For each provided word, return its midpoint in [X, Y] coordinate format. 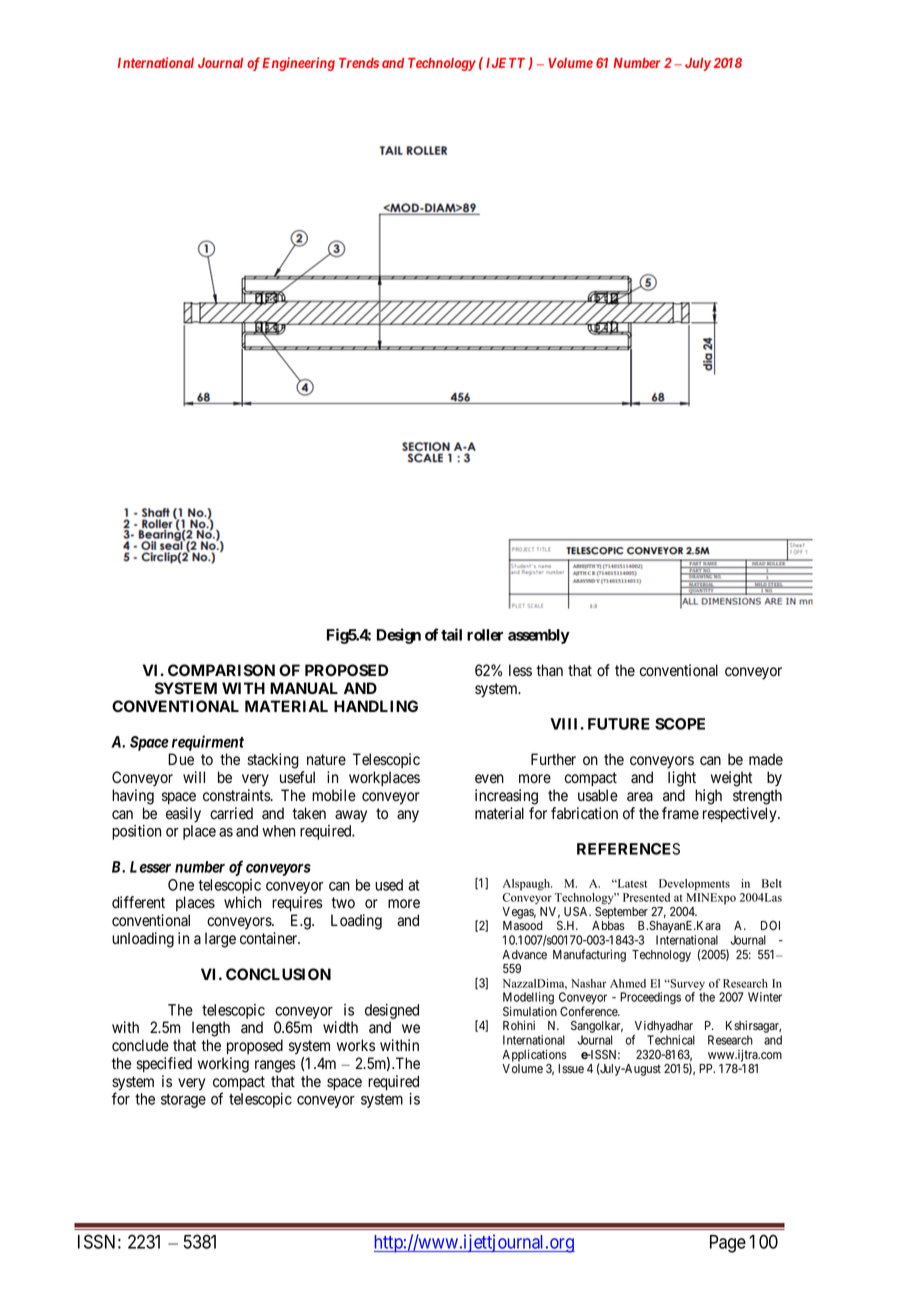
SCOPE [680, 724]
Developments [694, 885]
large [220, 940]
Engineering [298, 64]
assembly [539, 636]
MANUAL [304, 688]
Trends [359, 63]
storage [183, 1101]
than [550, 670]
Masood [523, 925]
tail [451, 634]
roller [485, 635]
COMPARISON [221, 670]
